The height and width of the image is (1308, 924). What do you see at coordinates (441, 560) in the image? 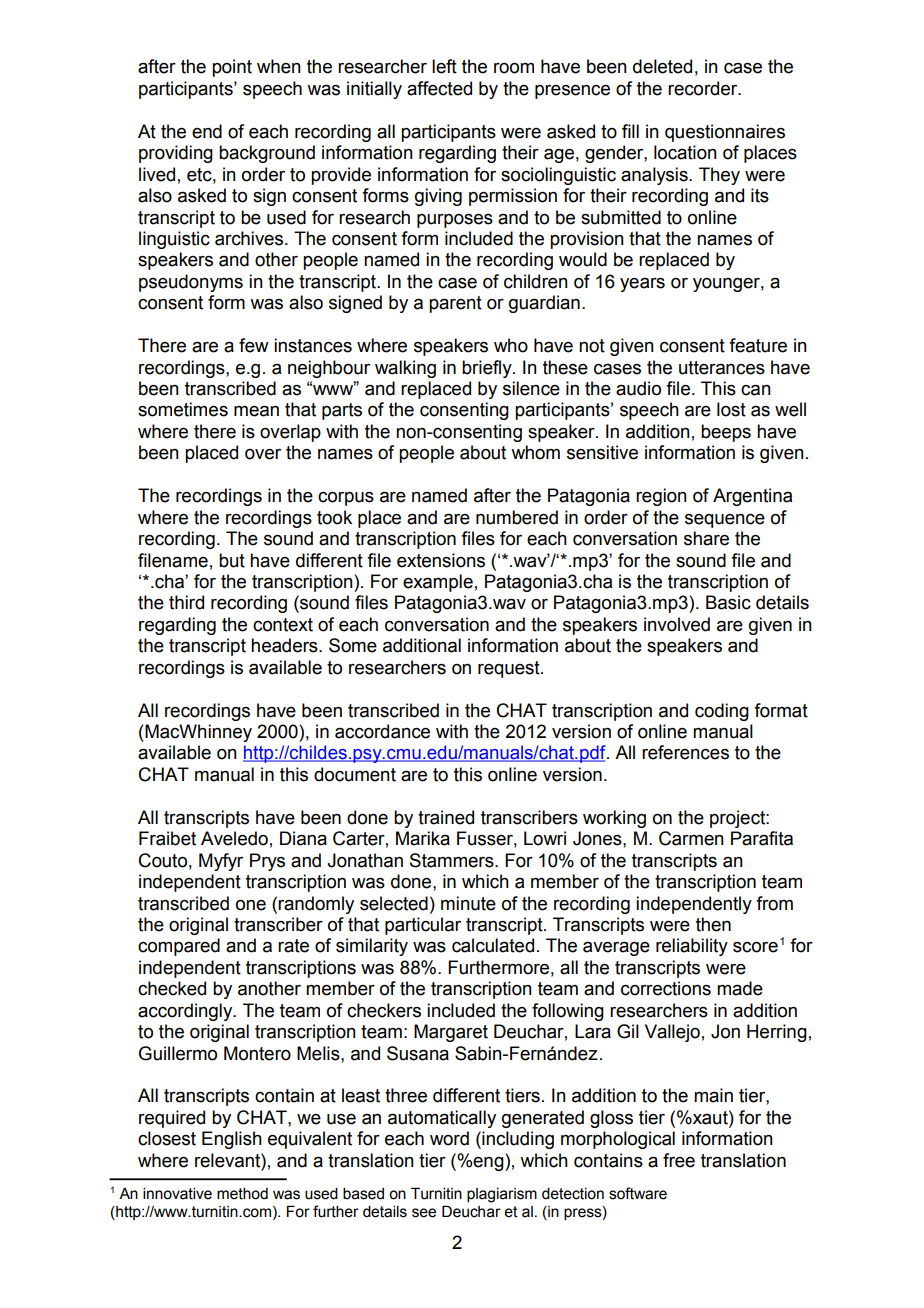
I see `extensions` at bounding box center [441, 560].
